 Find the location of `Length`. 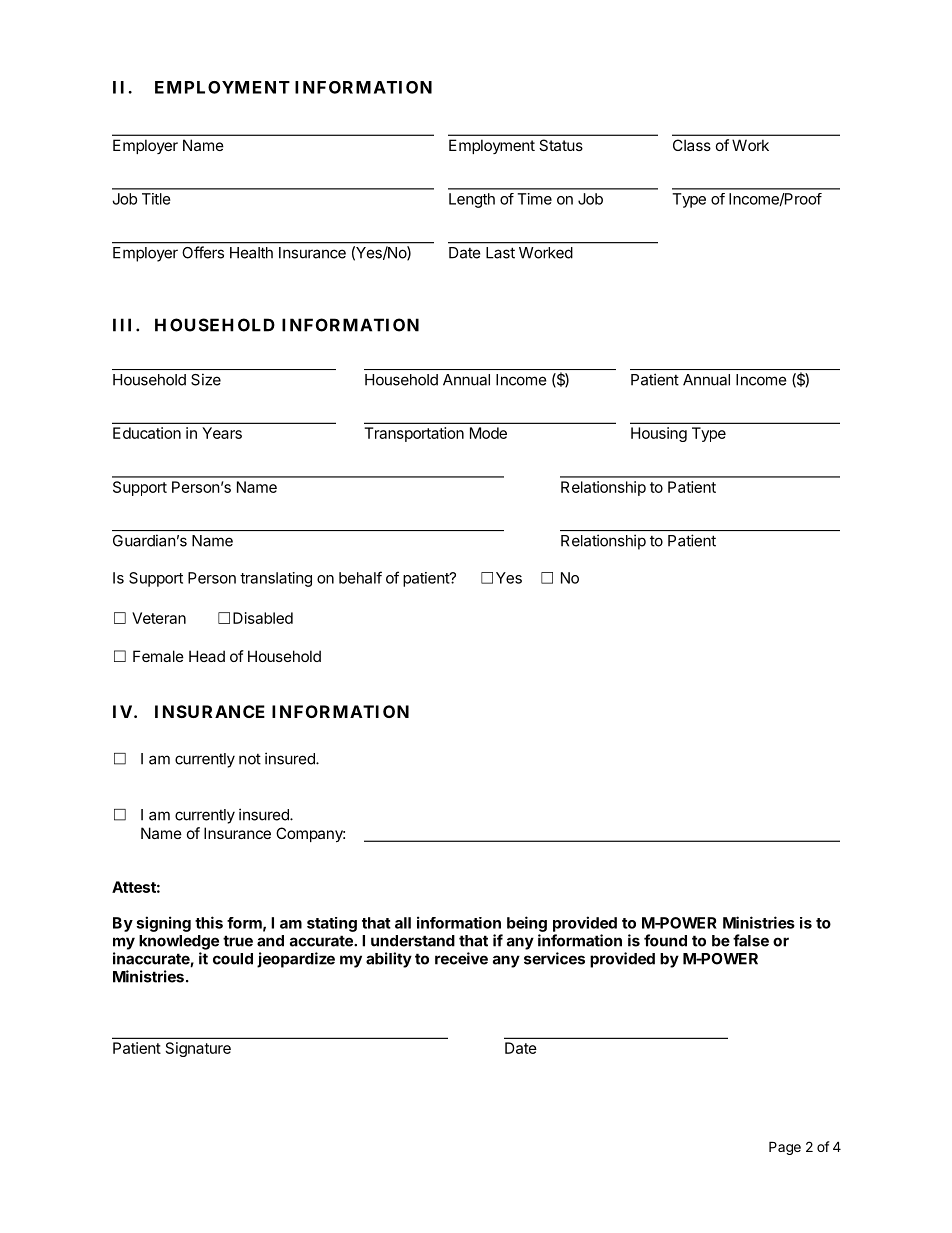

Length is located at coordinates (472, 200).
